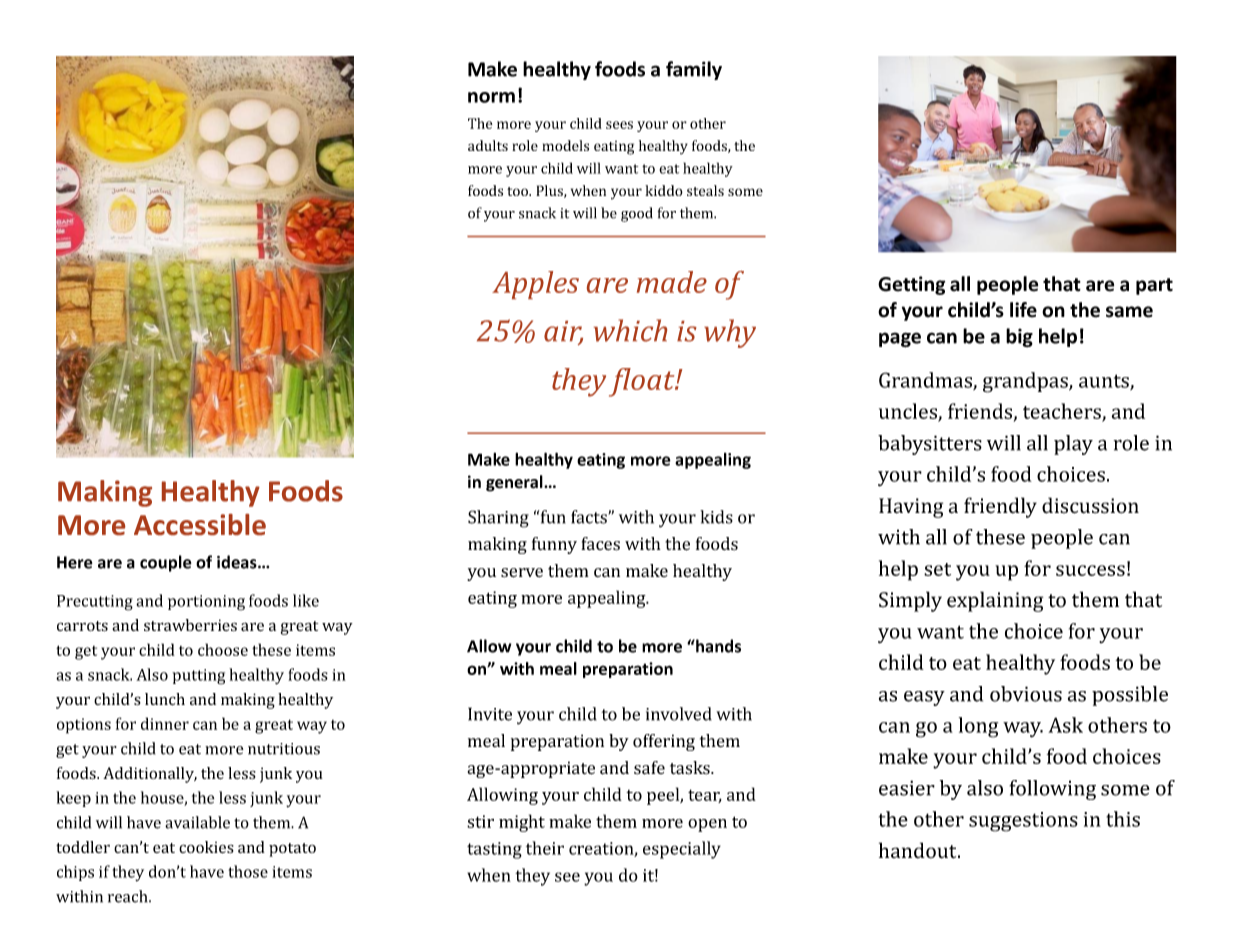  What do you see at coordinates (491, 97) in the page?
I see `norm` at bounding box center [491, 97].
